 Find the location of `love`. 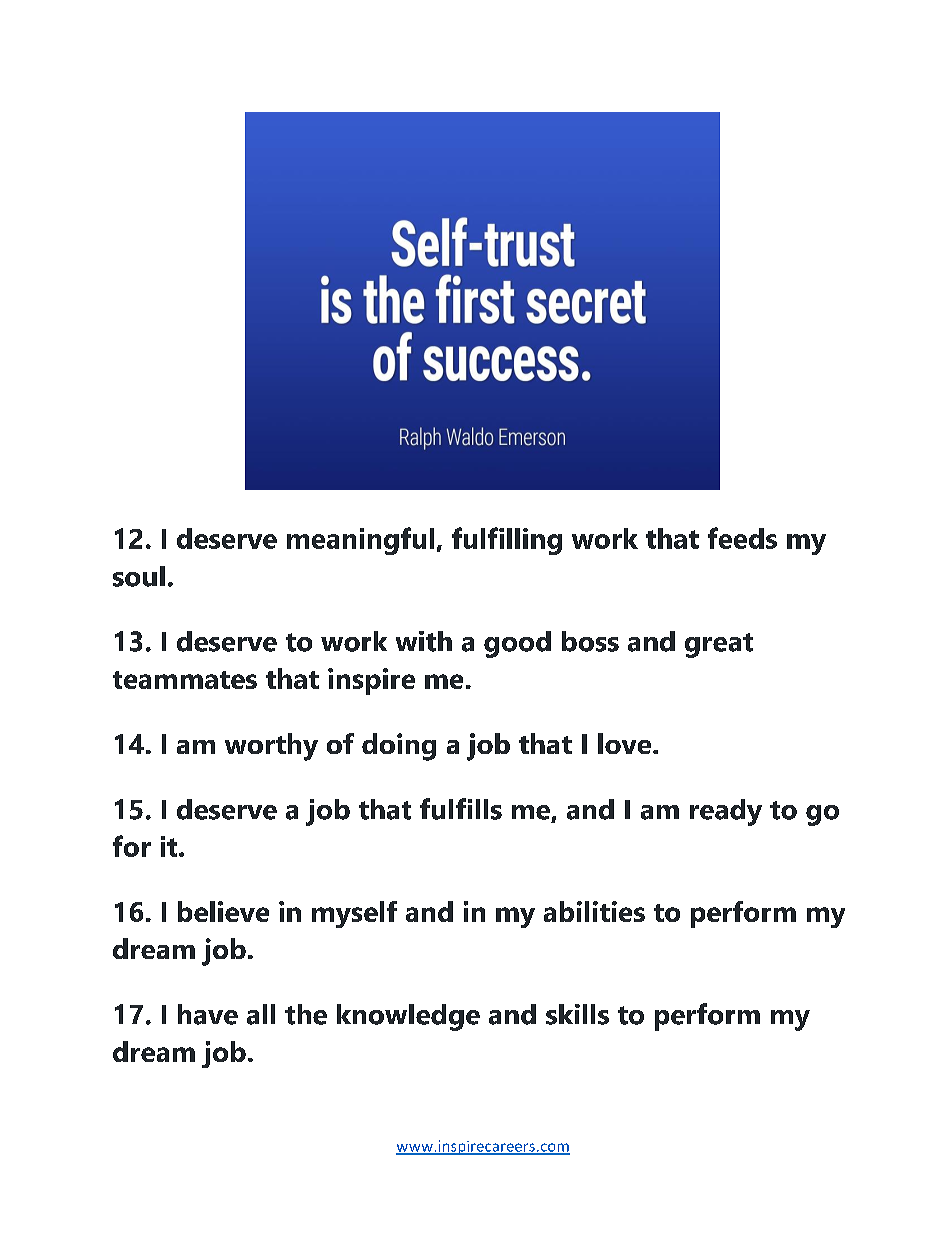

love is located at coordinates (626, 743).
